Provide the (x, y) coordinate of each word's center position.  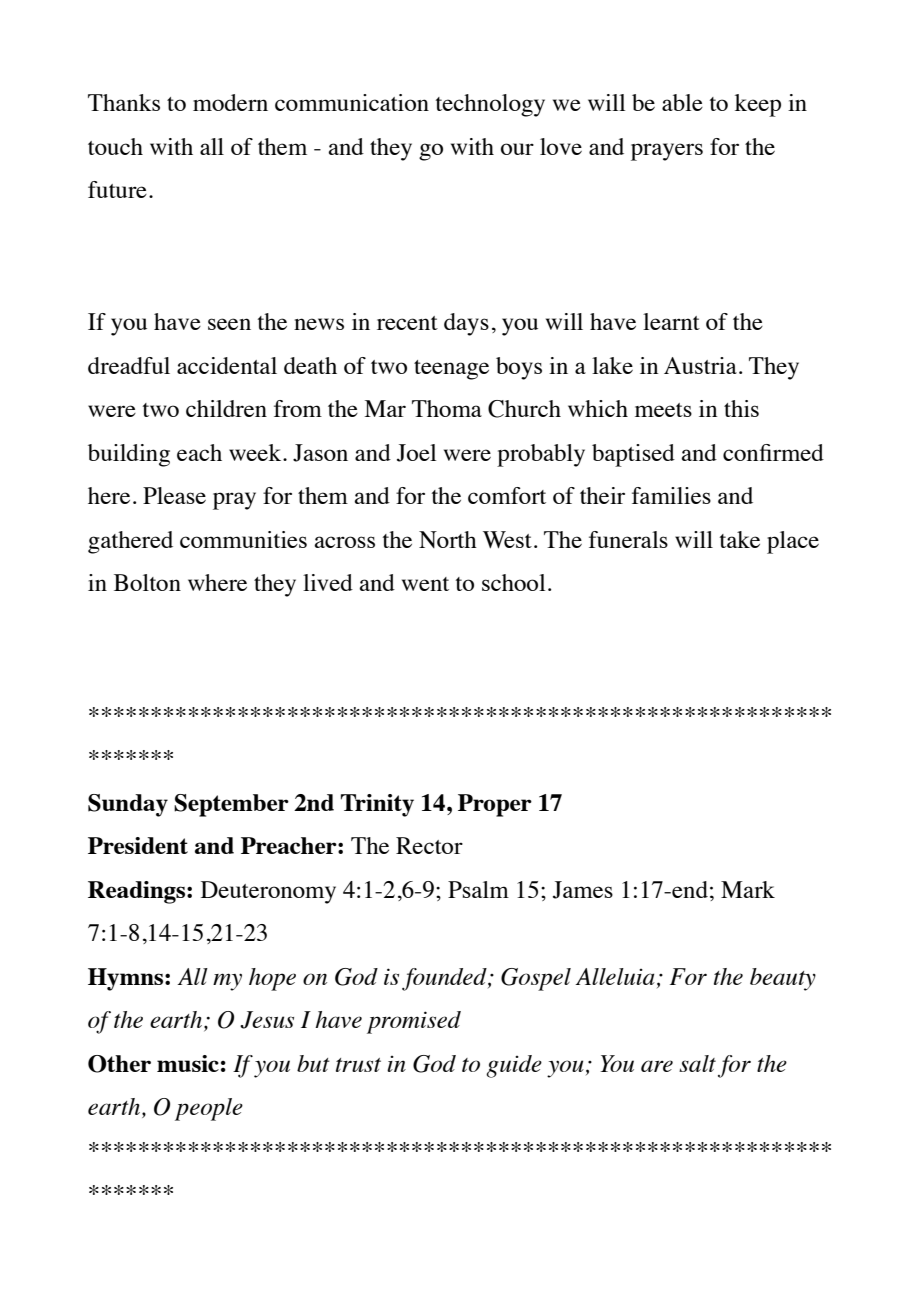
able (682, 102)
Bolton (147, 582)
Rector (429, 845)
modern (230, 102)
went (425, 584)
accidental (227, 365)
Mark (748, 889)
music (188, 1063)
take (740, 539)
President (138, 845)
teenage (451, 370)
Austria (700, 365)
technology (490, 105)
